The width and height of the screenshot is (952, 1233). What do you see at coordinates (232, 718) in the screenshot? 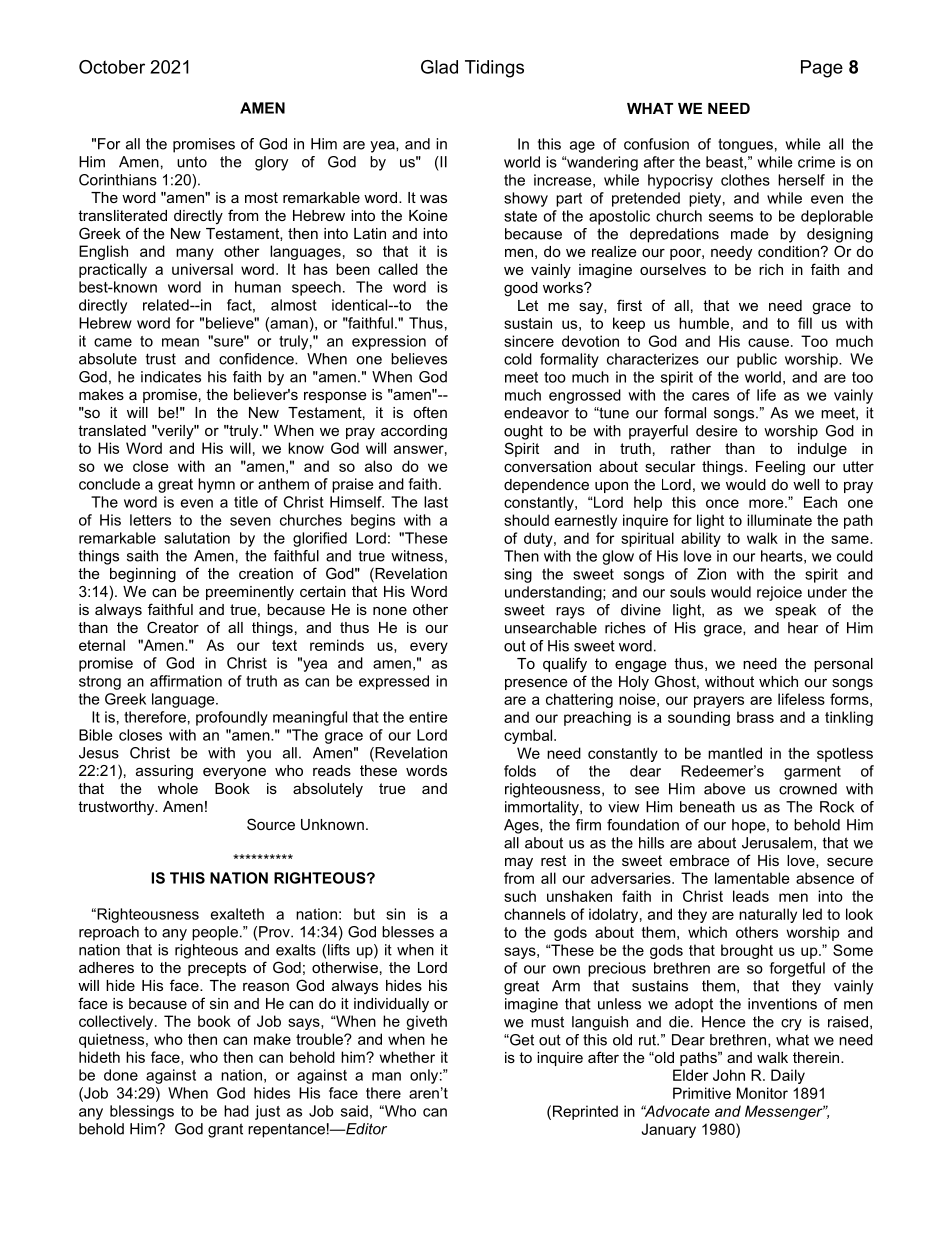
I see `profoundly` at bounding box center [232, 718].
